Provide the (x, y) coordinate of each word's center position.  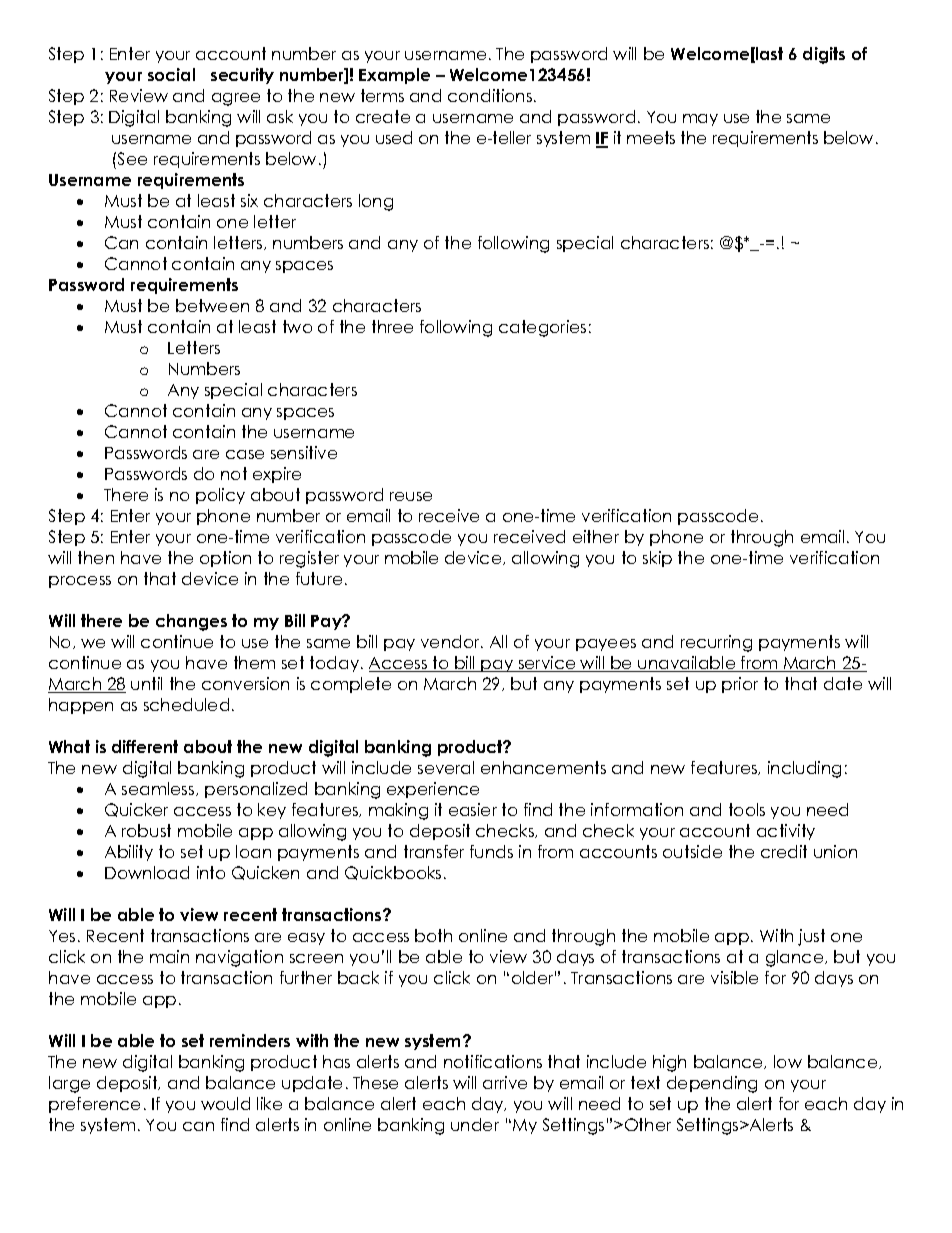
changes (191, 622)
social (171, 74)
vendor (451, 641)
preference (94, 1105)
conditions (491, 95)
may (700, 120)
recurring (716, 643)
